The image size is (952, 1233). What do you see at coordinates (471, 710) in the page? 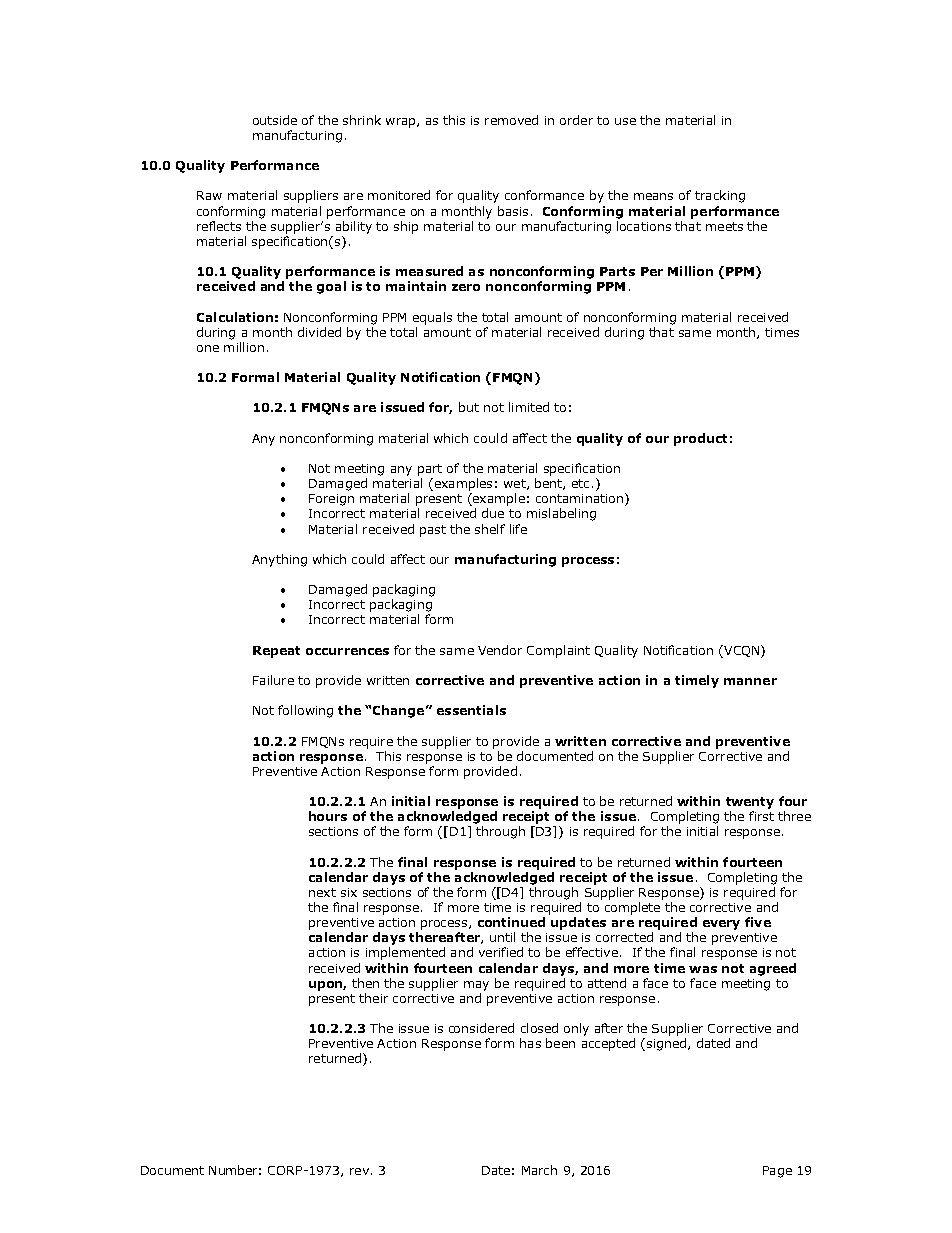
I see `essentials` at bounding box center [471, 710].
